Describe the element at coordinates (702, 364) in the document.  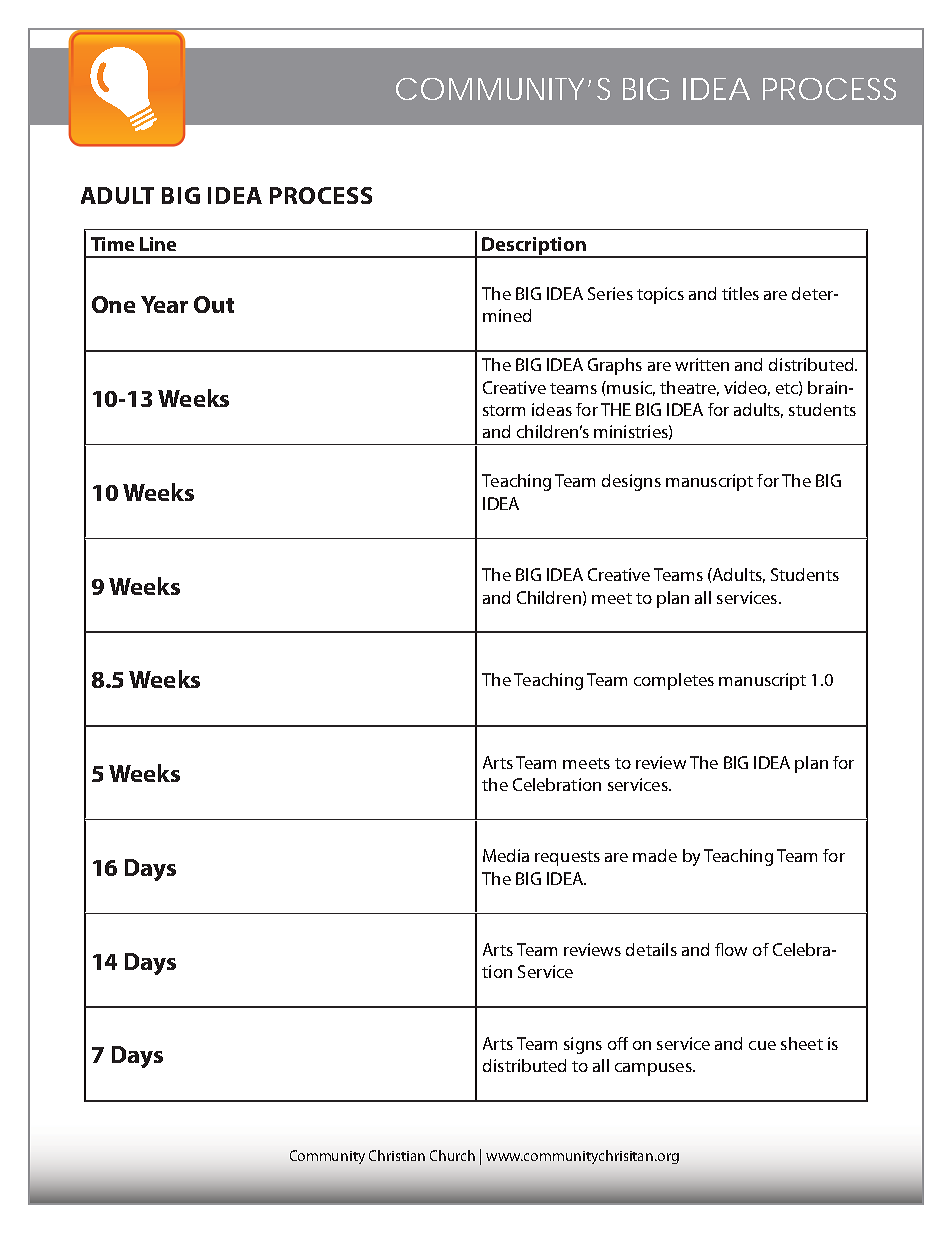
I see `written` at that location.
